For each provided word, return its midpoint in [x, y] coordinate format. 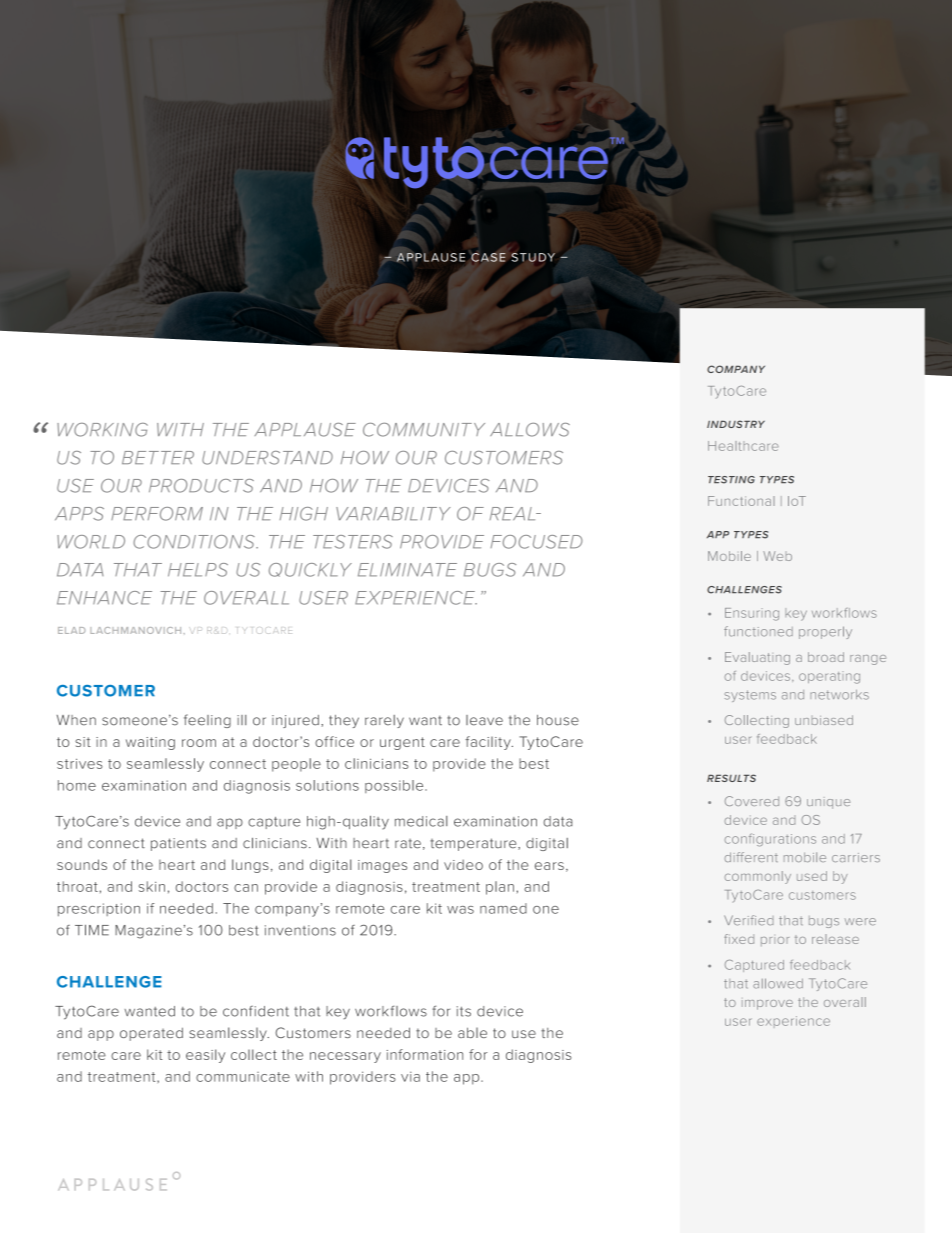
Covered [752, 801]
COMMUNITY [424, 430]
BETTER [158, 457]
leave [484, 720]
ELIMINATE [407, 570]
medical [421, 821]
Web [777, 556]
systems [750, 696]
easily [205, 1056]
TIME [92, 930]
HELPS [198, 570]
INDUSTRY [736, 424]
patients [178, 844]
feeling [207, 721]
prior [775, 941]
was [460, 910]
